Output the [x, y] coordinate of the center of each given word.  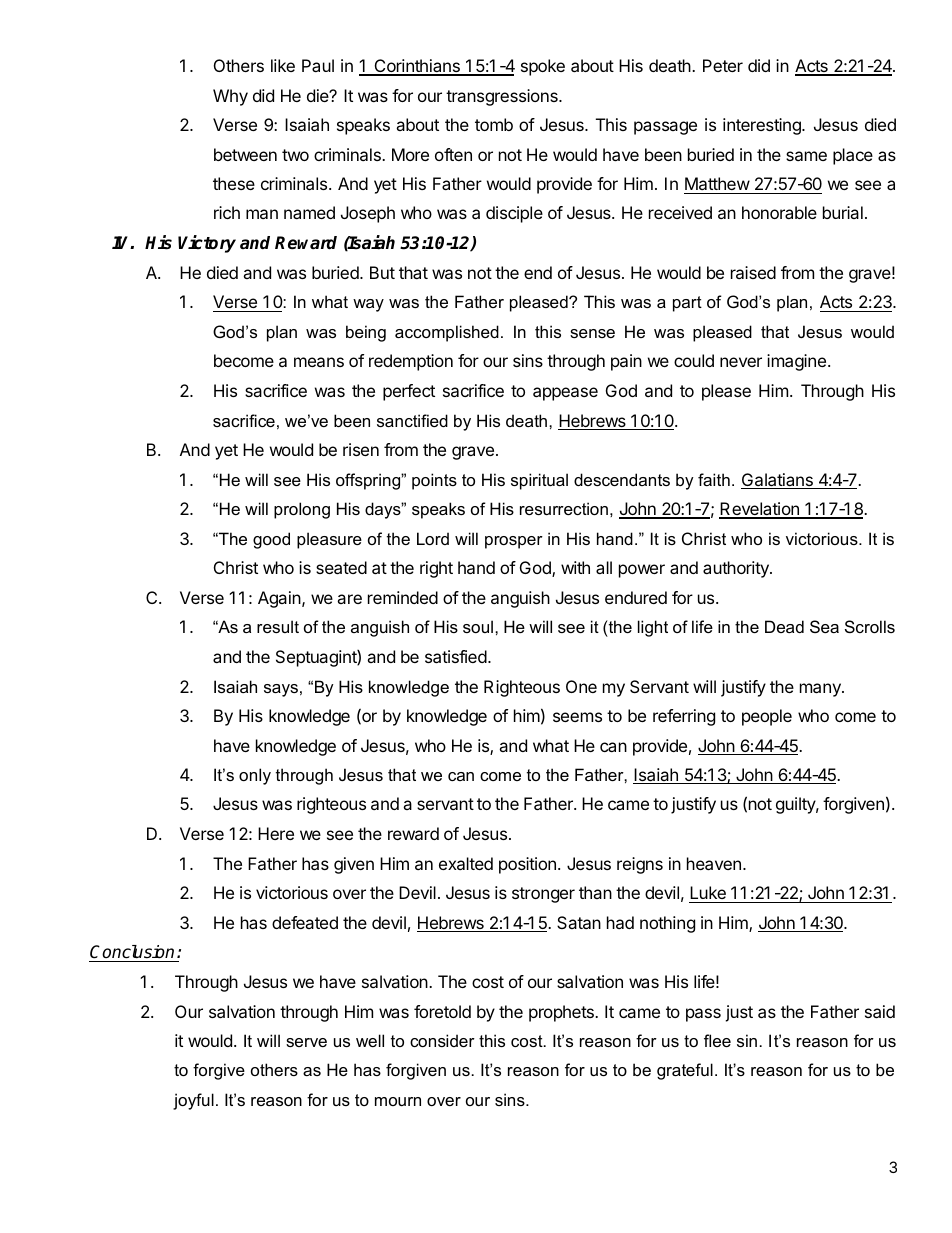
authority [737, 569]
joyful [193, 1101]
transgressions [503, 97]
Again [280, 599]
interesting [763, 126]
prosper [514, 542]
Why [230, 97]
